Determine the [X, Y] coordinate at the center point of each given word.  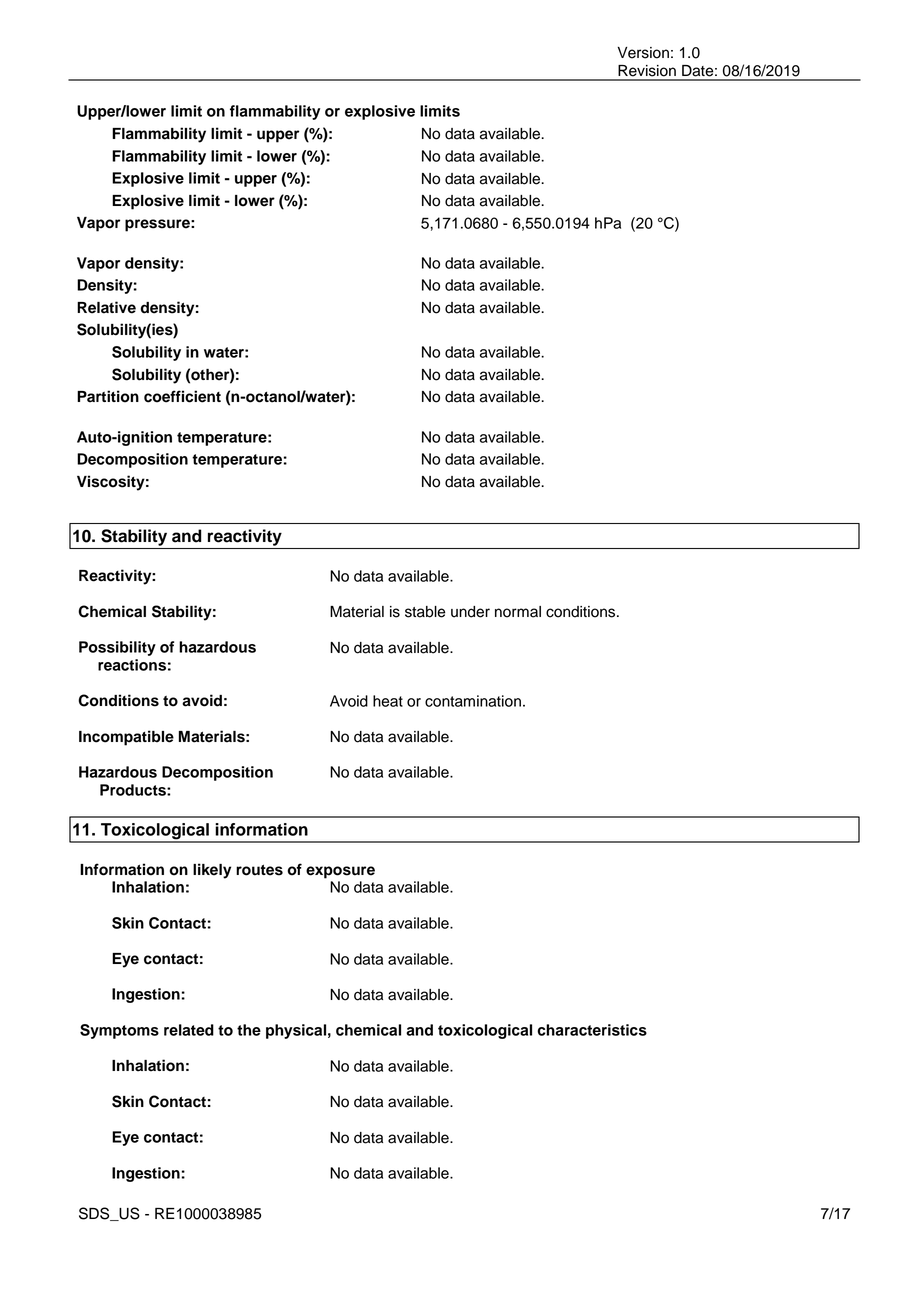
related [189, 1030]
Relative [106, 307]
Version [643, 53]
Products [134, 790]
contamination [473, 701]
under [470, 612]
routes [259, 870]
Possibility [117, 648]
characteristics [592, 1030]
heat [388, 701]
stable [425, 612]
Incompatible [126, 738]
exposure [340, 872]
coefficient [182, 396]
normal [518, 612]
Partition [108, 396]
